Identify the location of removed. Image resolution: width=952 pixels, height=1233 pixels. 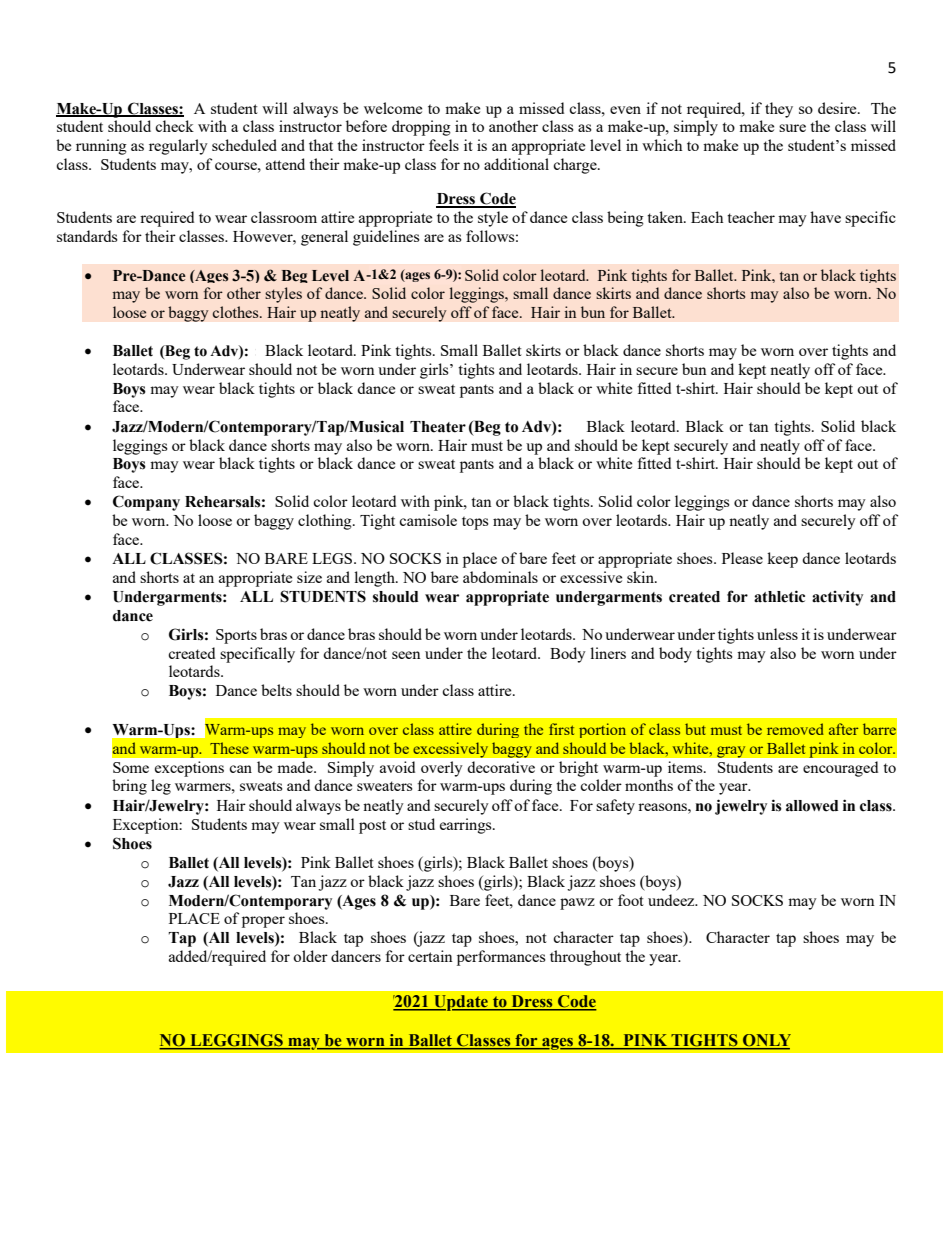
(795, 729).
